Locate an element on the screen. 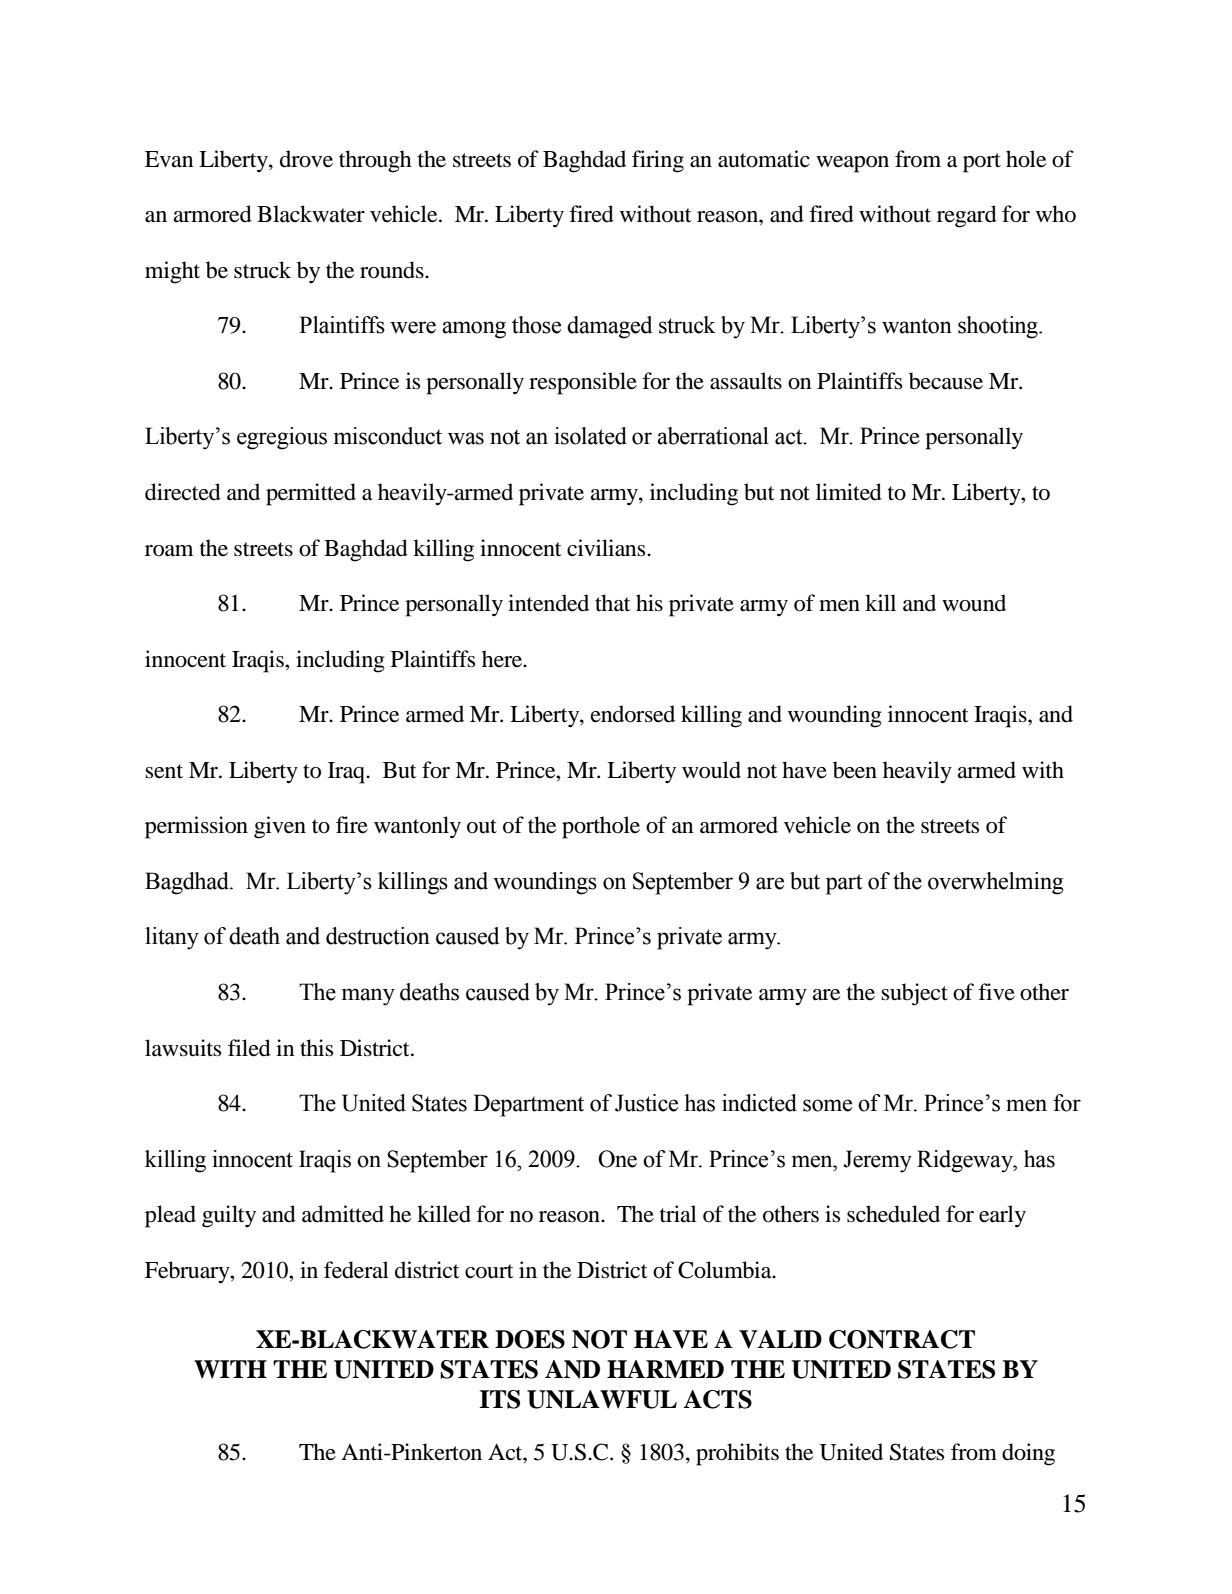 The width and height of the screenshot is (1232, 1594). regard is located at coordinates (967, 216).
